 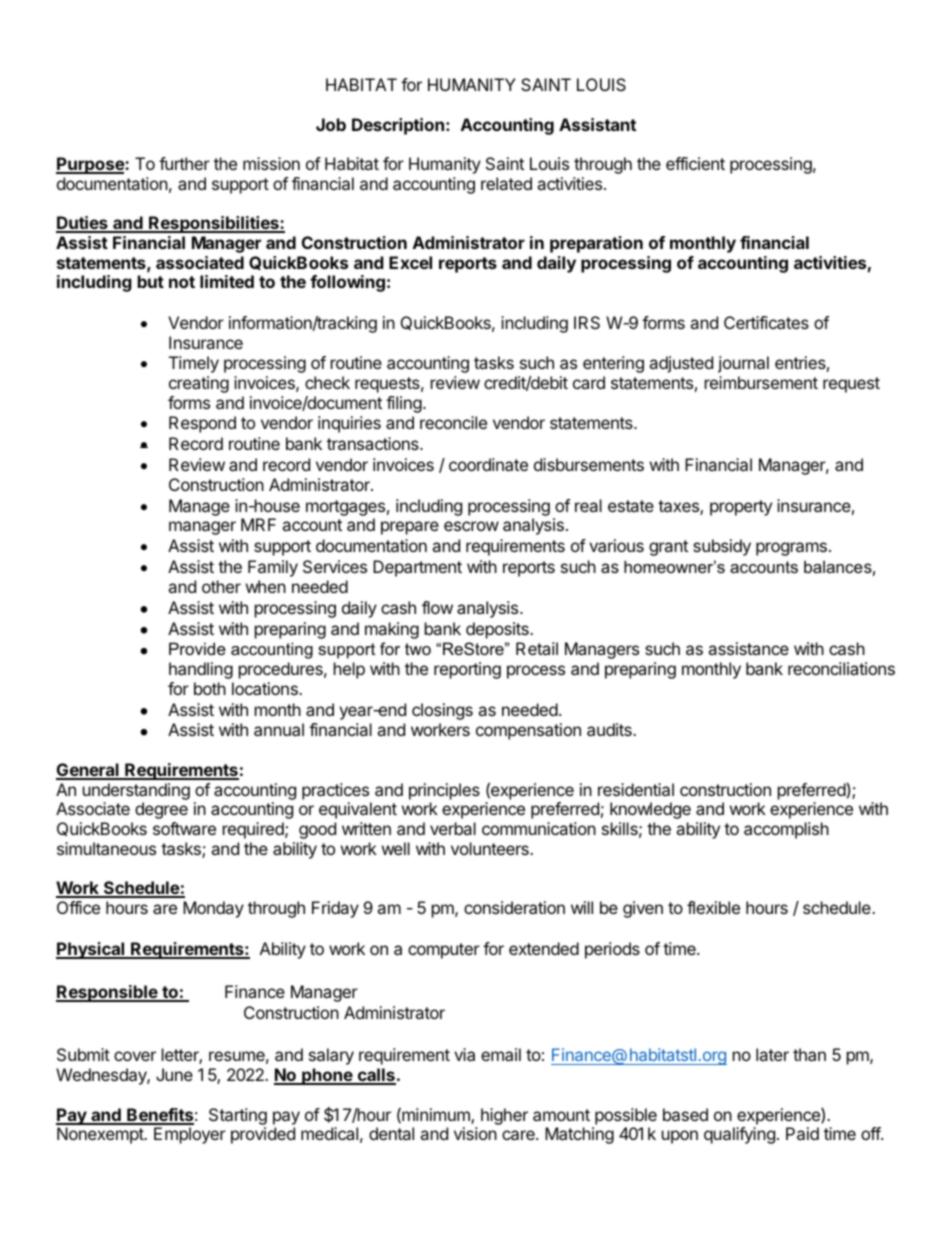 What do you see at coordinates (201, 670) in the screenshot?
I see `handling` at bounding box center [201, 670].
